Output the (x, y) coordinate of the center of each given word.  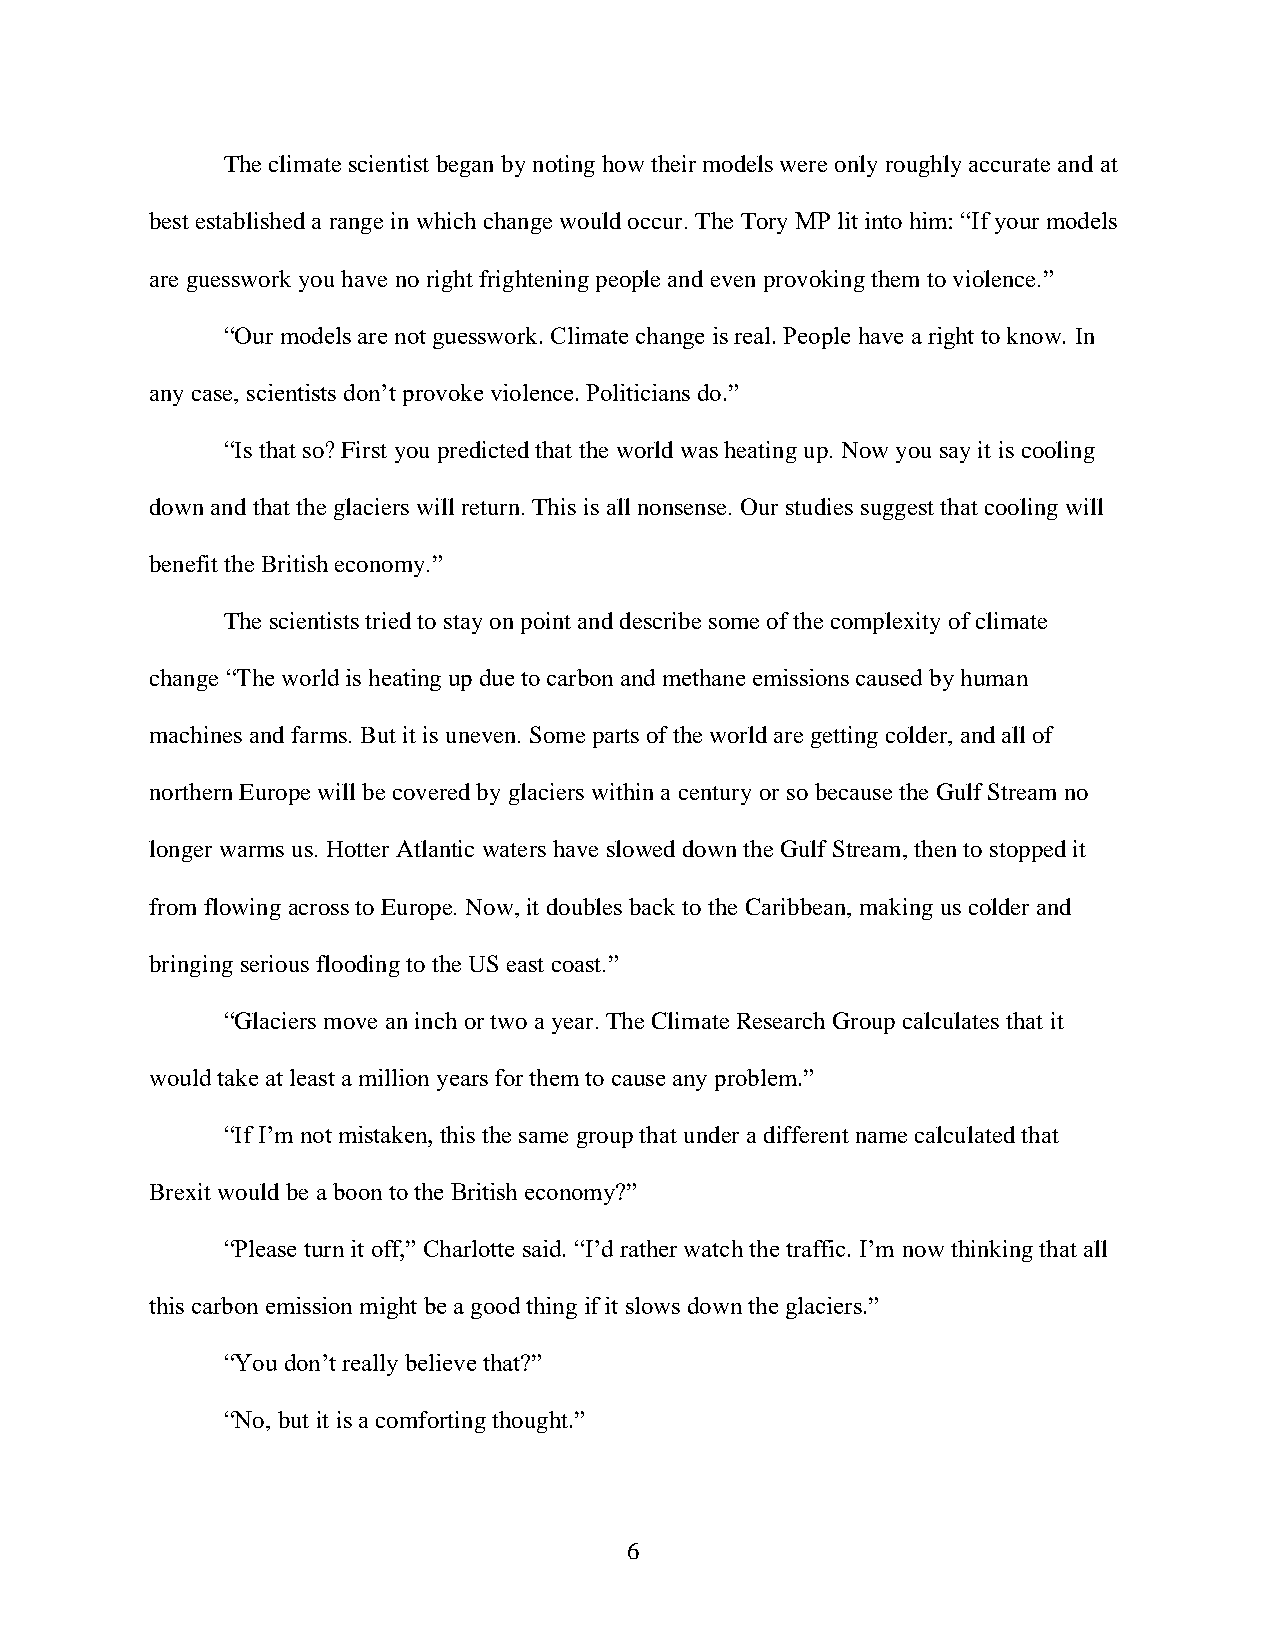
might (388, 1308)
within (622, 791)
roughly (923, 166)
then (935, 848)
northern (191, 791)
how (623, 163)
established (250, 220)
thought (530, 1422)
